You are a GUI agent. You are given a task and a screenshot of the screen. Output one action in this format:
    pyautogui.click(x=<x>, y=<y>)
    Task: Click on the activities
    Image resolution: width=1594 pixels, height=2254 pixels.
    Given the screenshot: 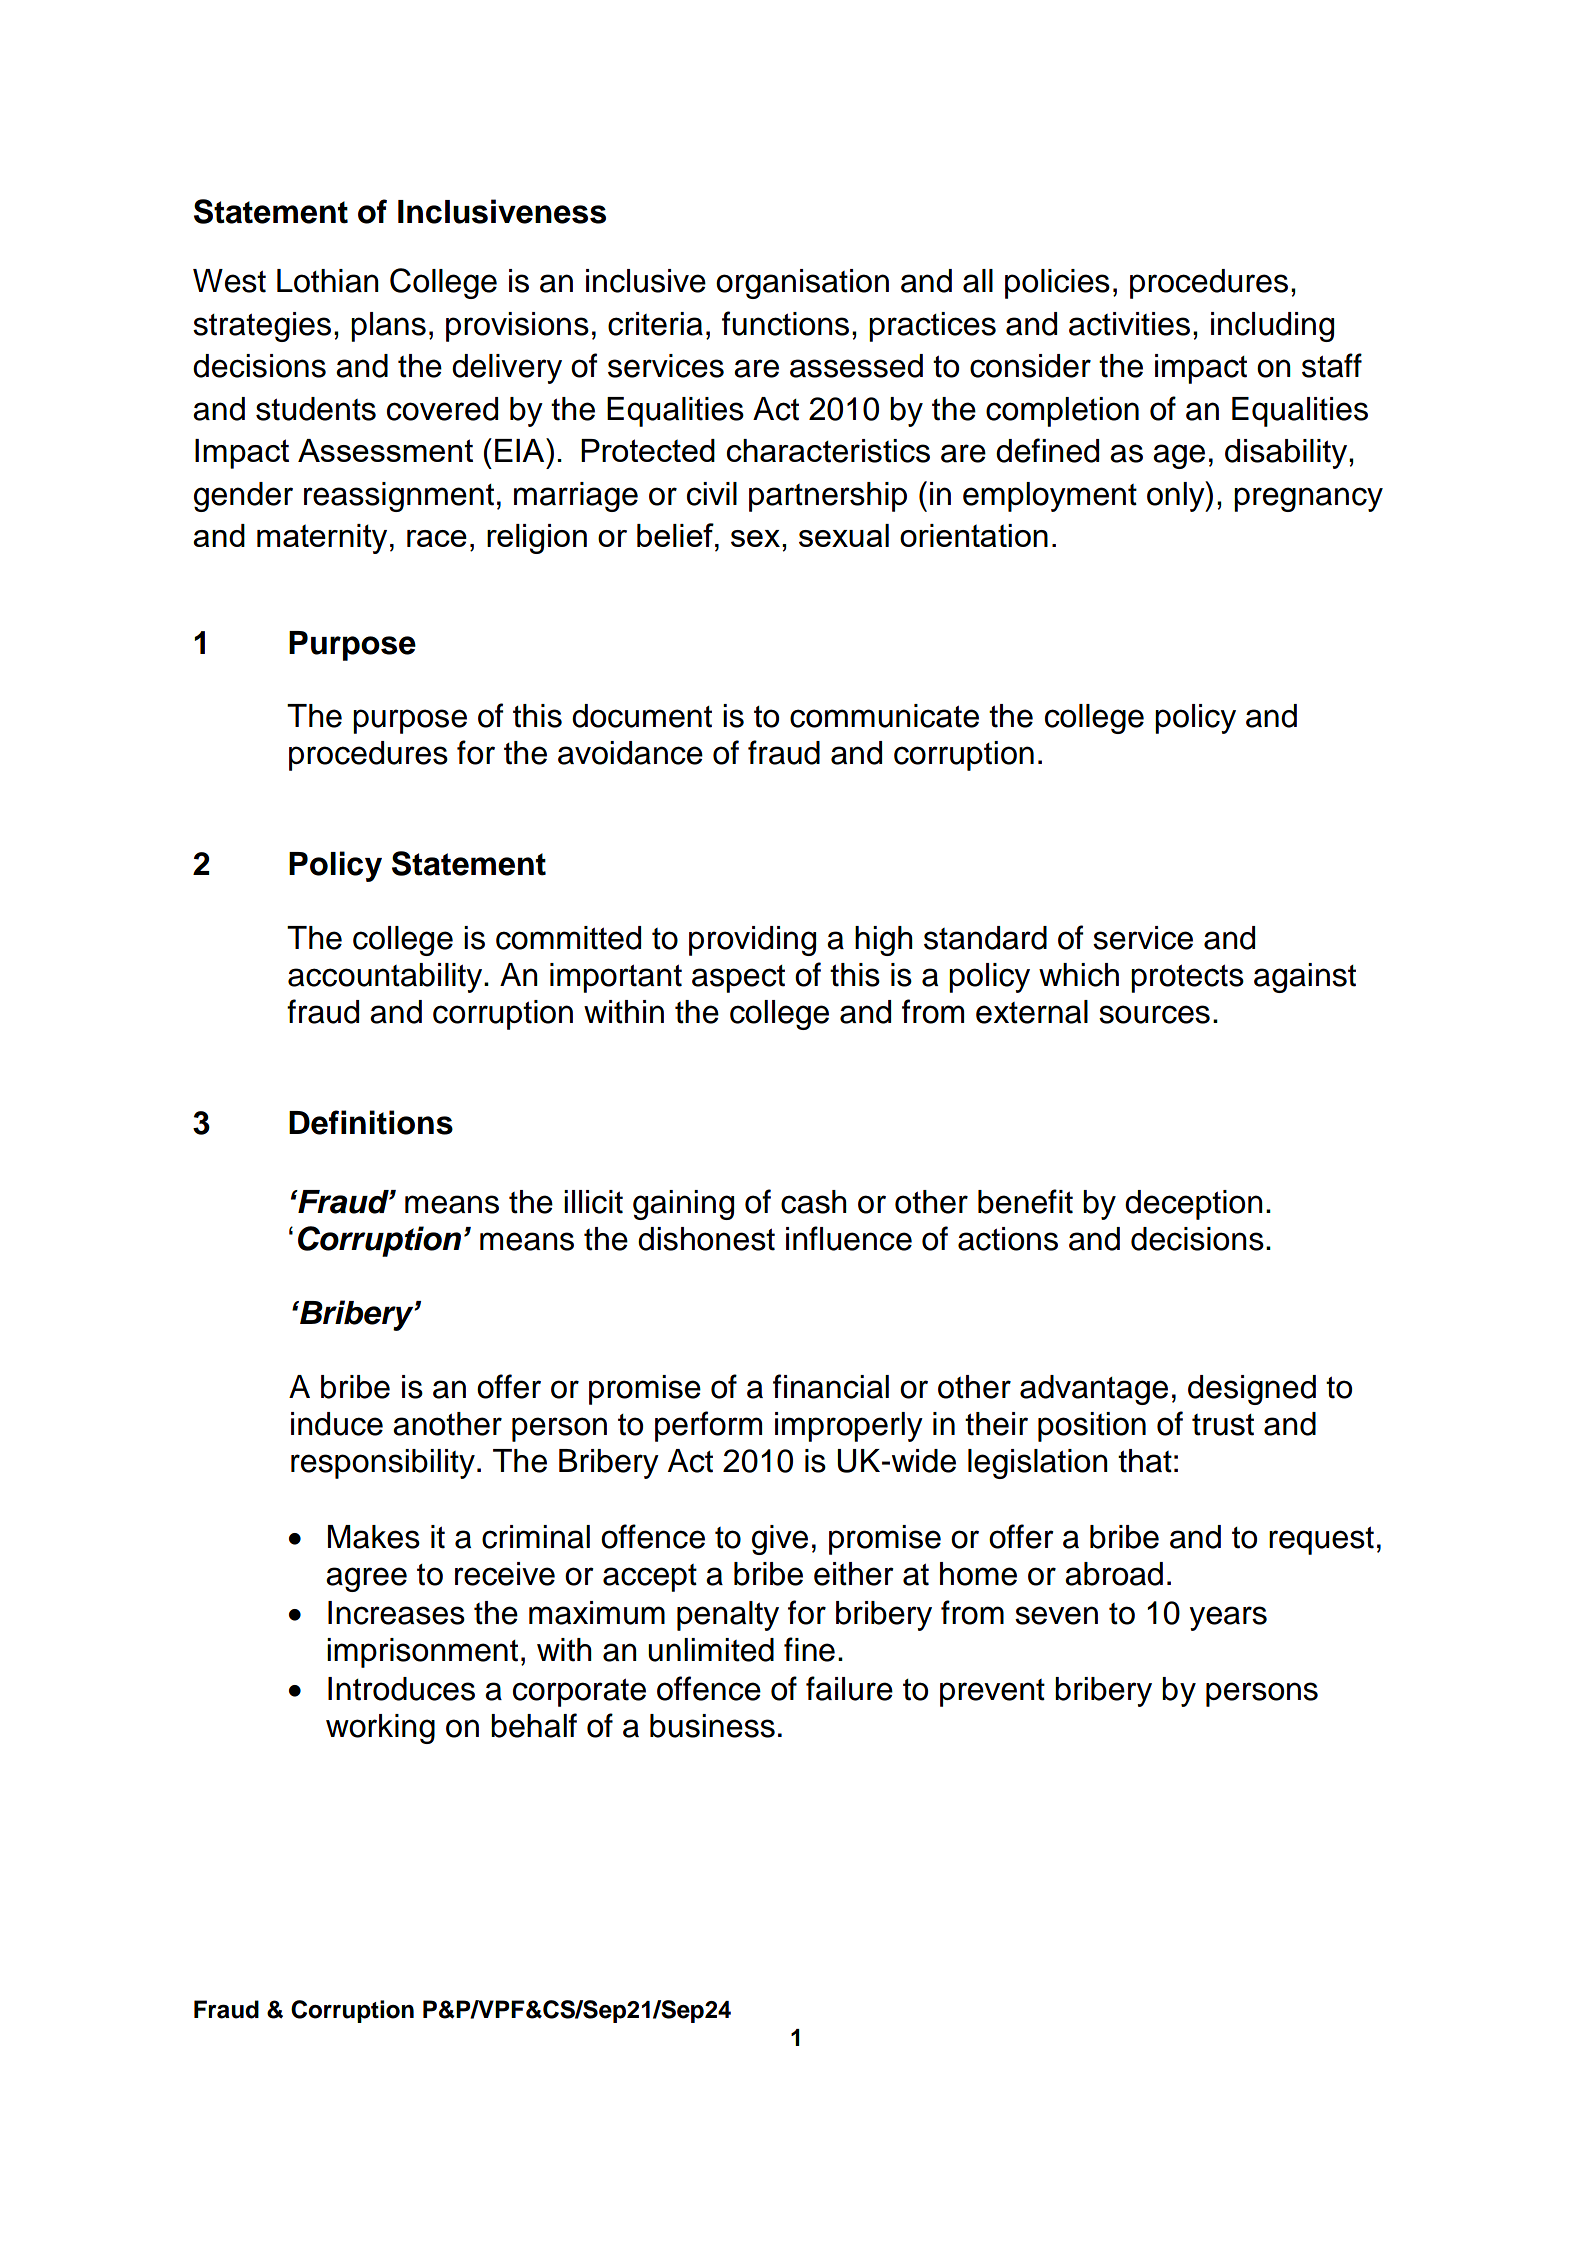 What is the action you would take?
    pyautogui.click(x=1129, y=324)
